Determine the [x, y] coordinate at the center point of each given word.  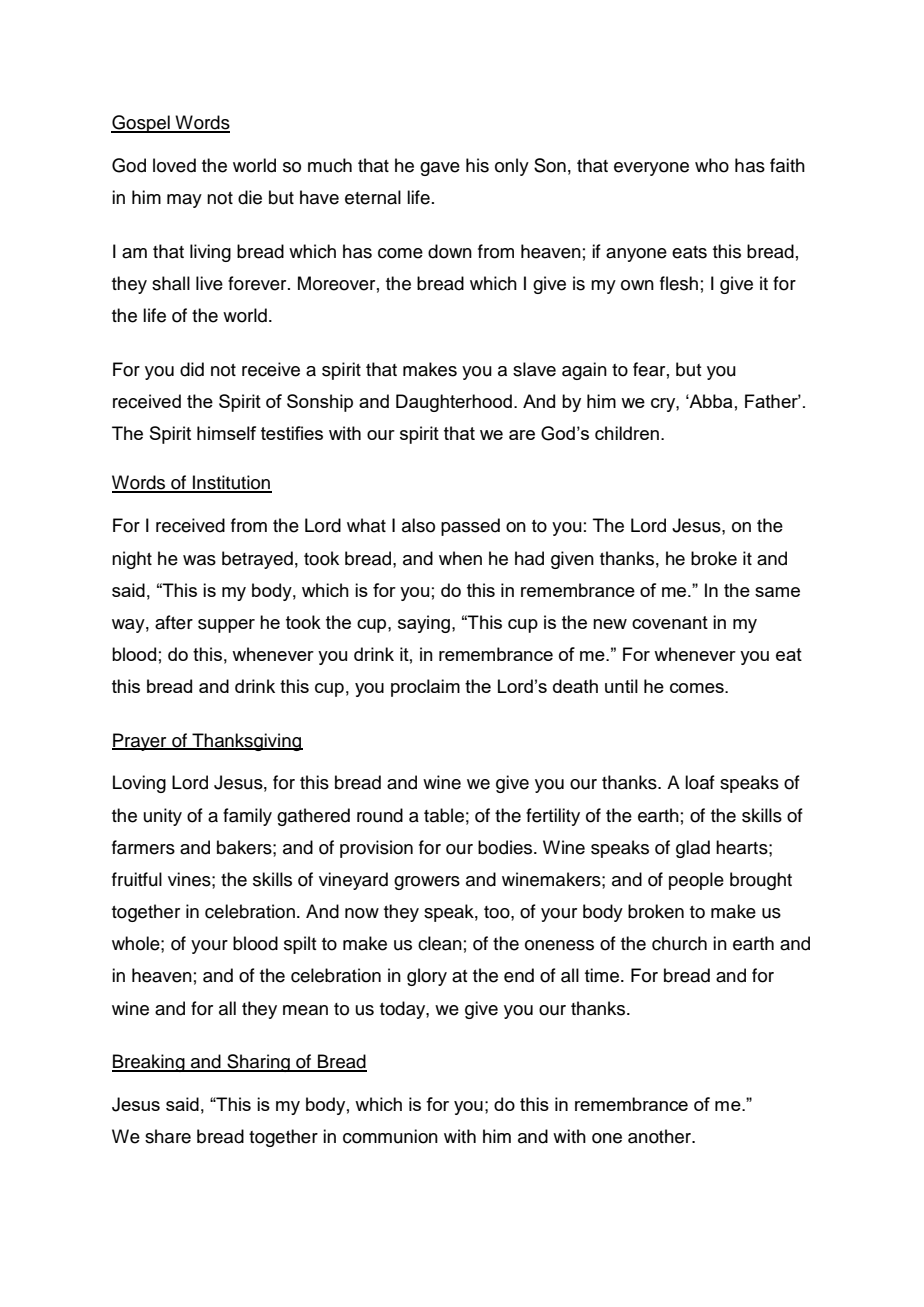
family [247, 817]
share [168, 1136]
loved [174, 165]
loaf [700, 782]
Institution [231, 483]
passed [470, 527]
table [444, 815]
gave [440, 169]
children [627, 433]
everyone [651, 169]
